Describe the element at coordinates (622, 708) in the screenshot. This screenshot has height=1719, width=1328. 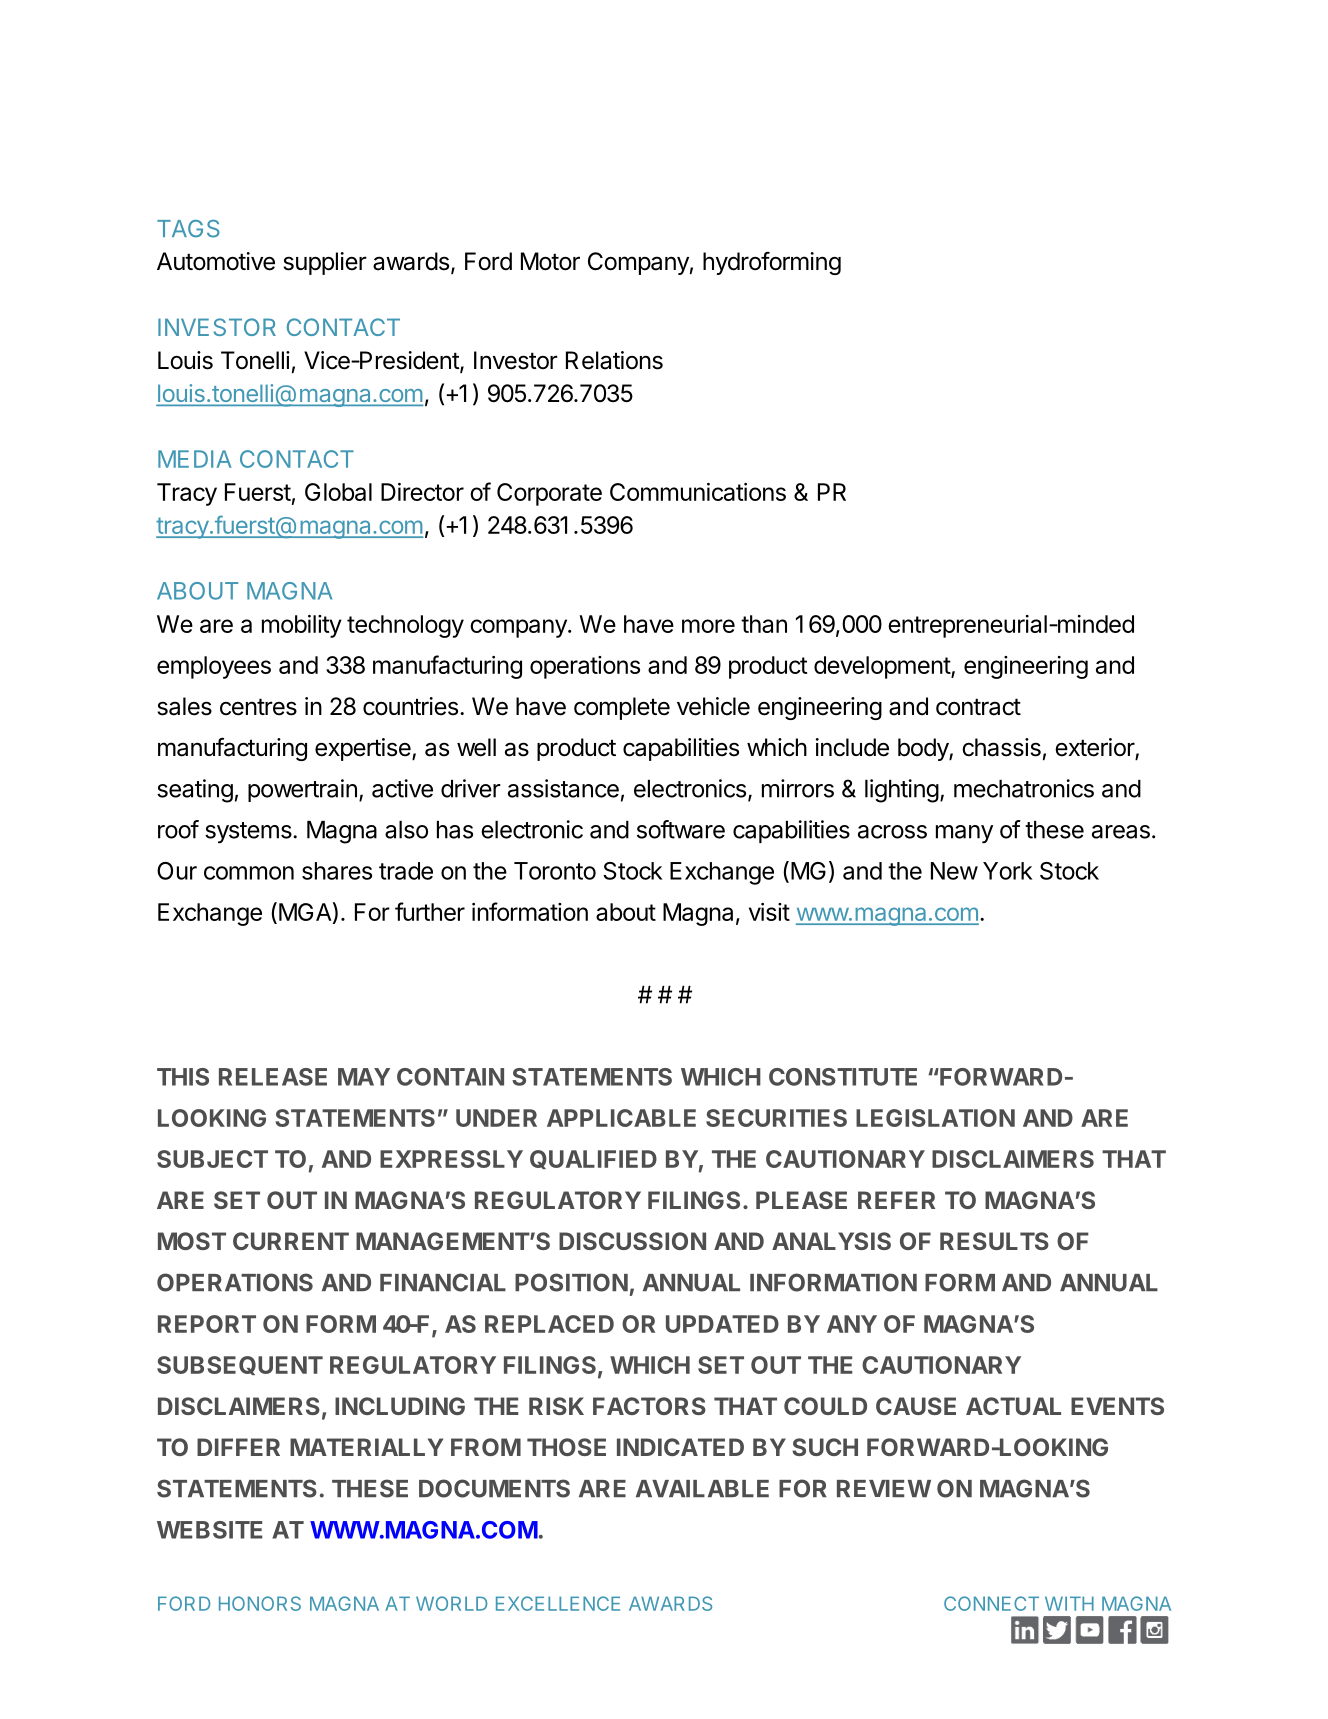
I see `complete` at that location.
